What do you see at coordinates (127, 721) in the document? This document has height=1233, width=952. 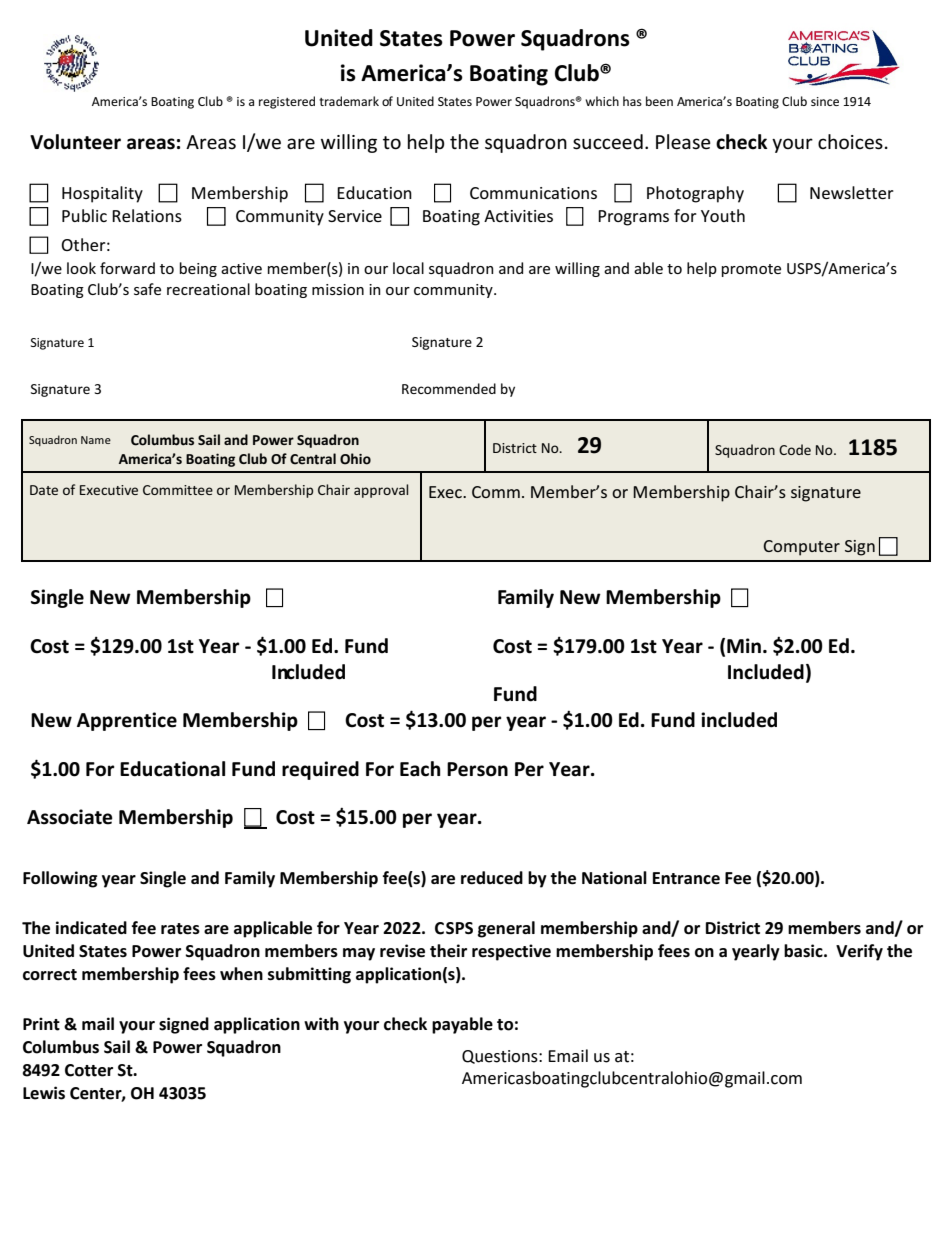 I see `Apprentice` at bounding box center [127, 721].
